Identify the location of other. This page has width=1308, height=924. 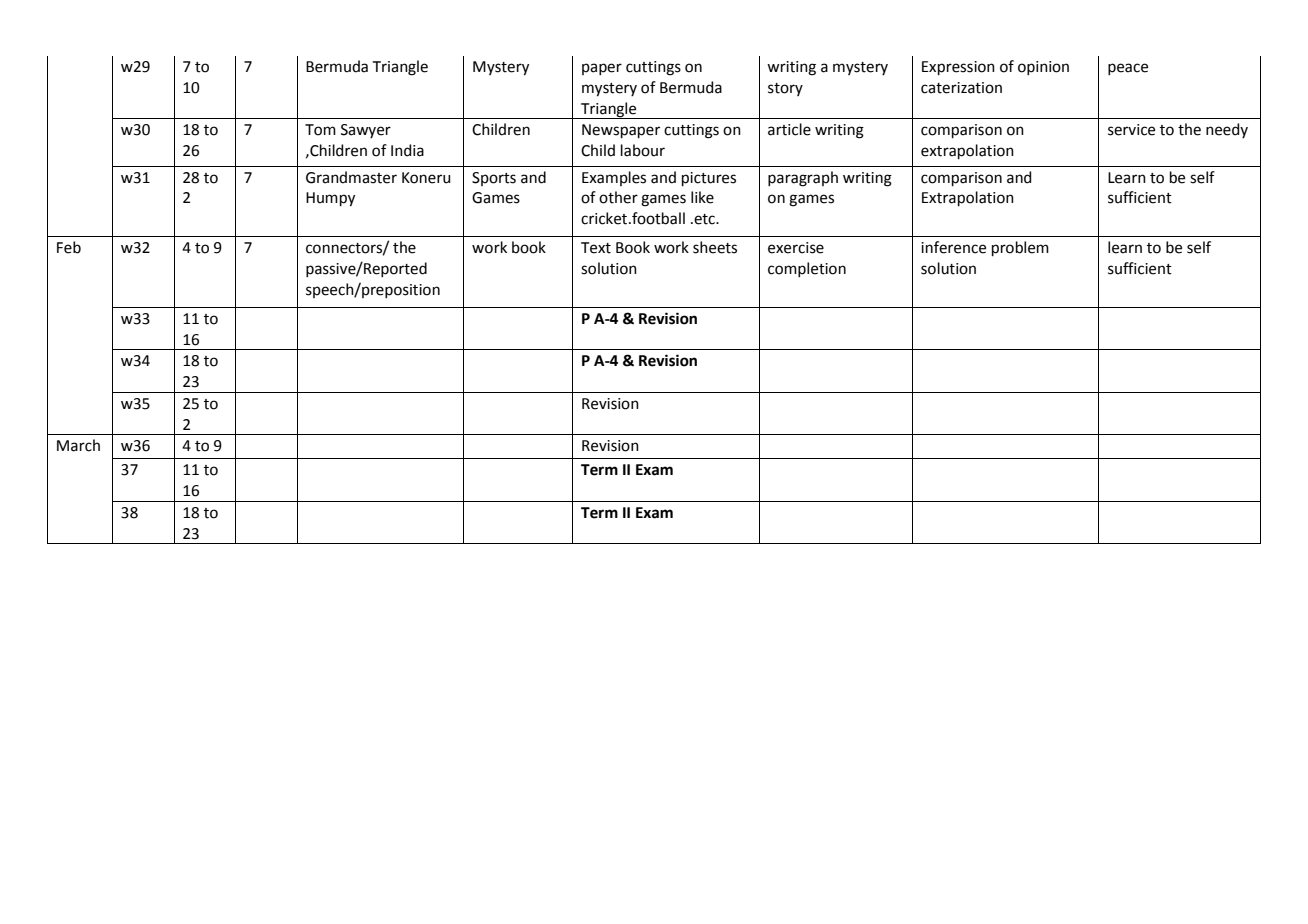
(618, 197).
